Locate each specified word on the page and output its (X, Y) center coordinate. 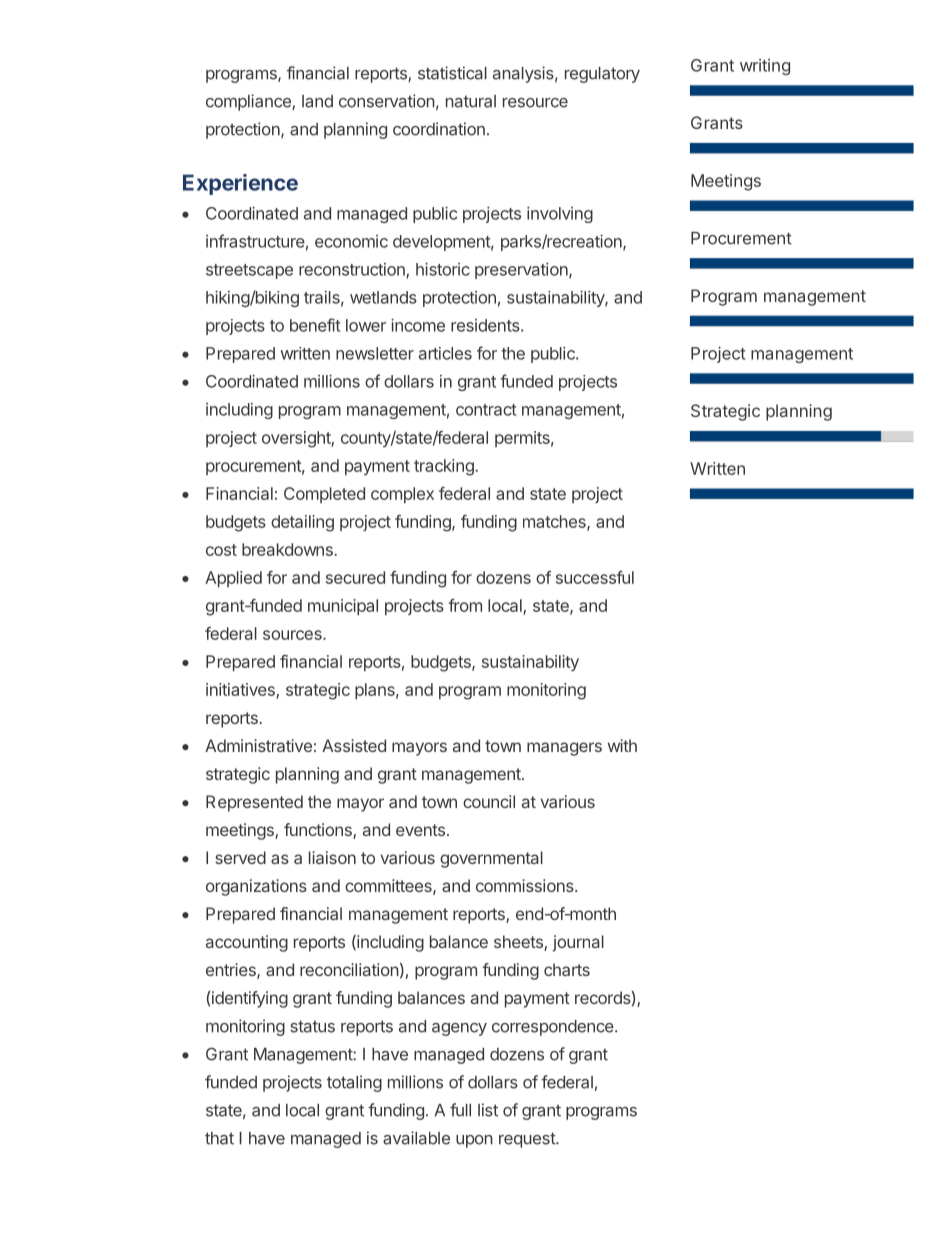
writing (765, 67)
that (219, 1138)
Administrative (258, 745)
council (489, 801)
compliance (249, 102)
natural (471, 101)
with (622, 745)
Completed (324, 495)
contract (486, 410)
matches (555, 522)
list (488, 1110)
